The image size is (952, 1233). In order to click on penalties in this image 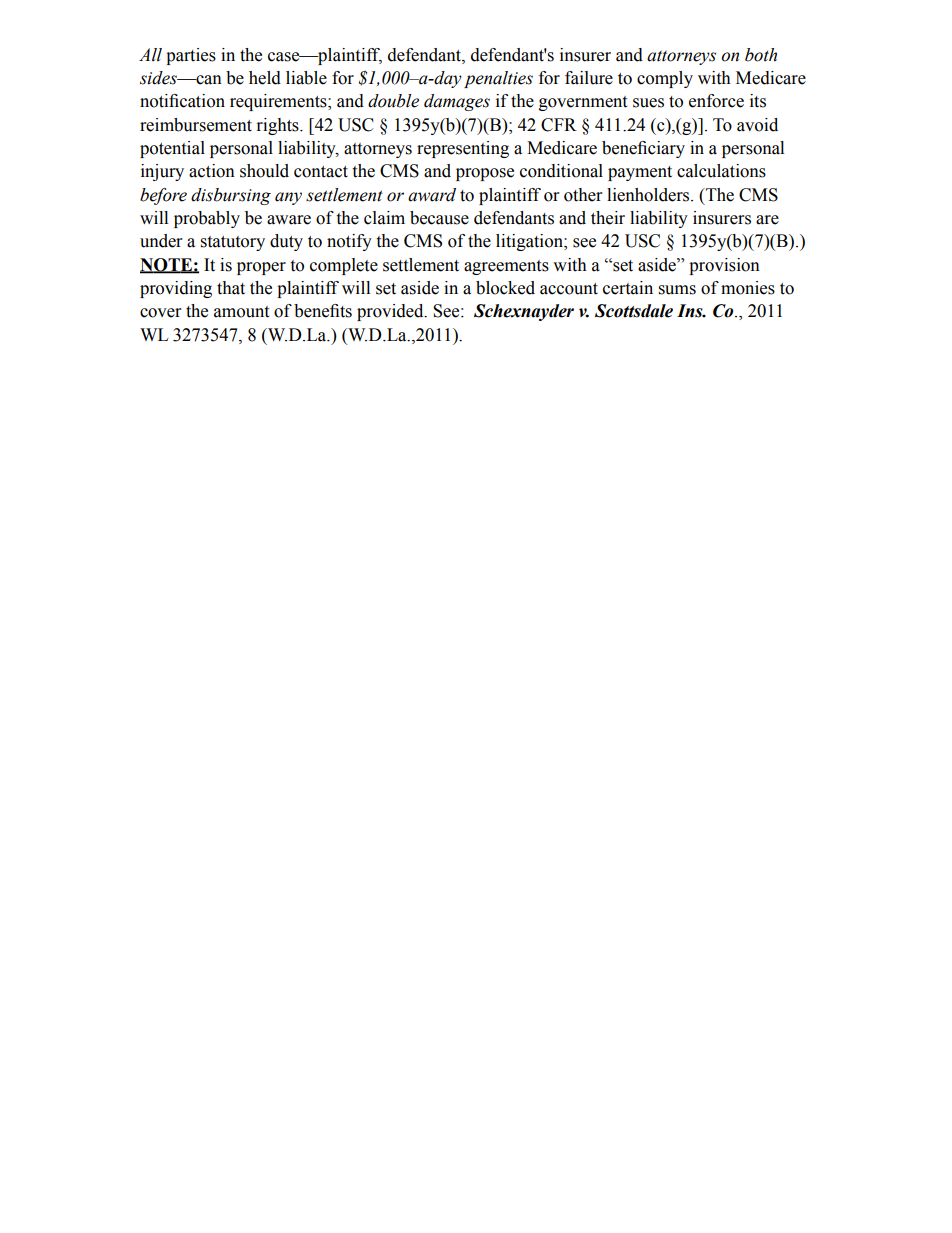, I will do `click(498, 79)`.
